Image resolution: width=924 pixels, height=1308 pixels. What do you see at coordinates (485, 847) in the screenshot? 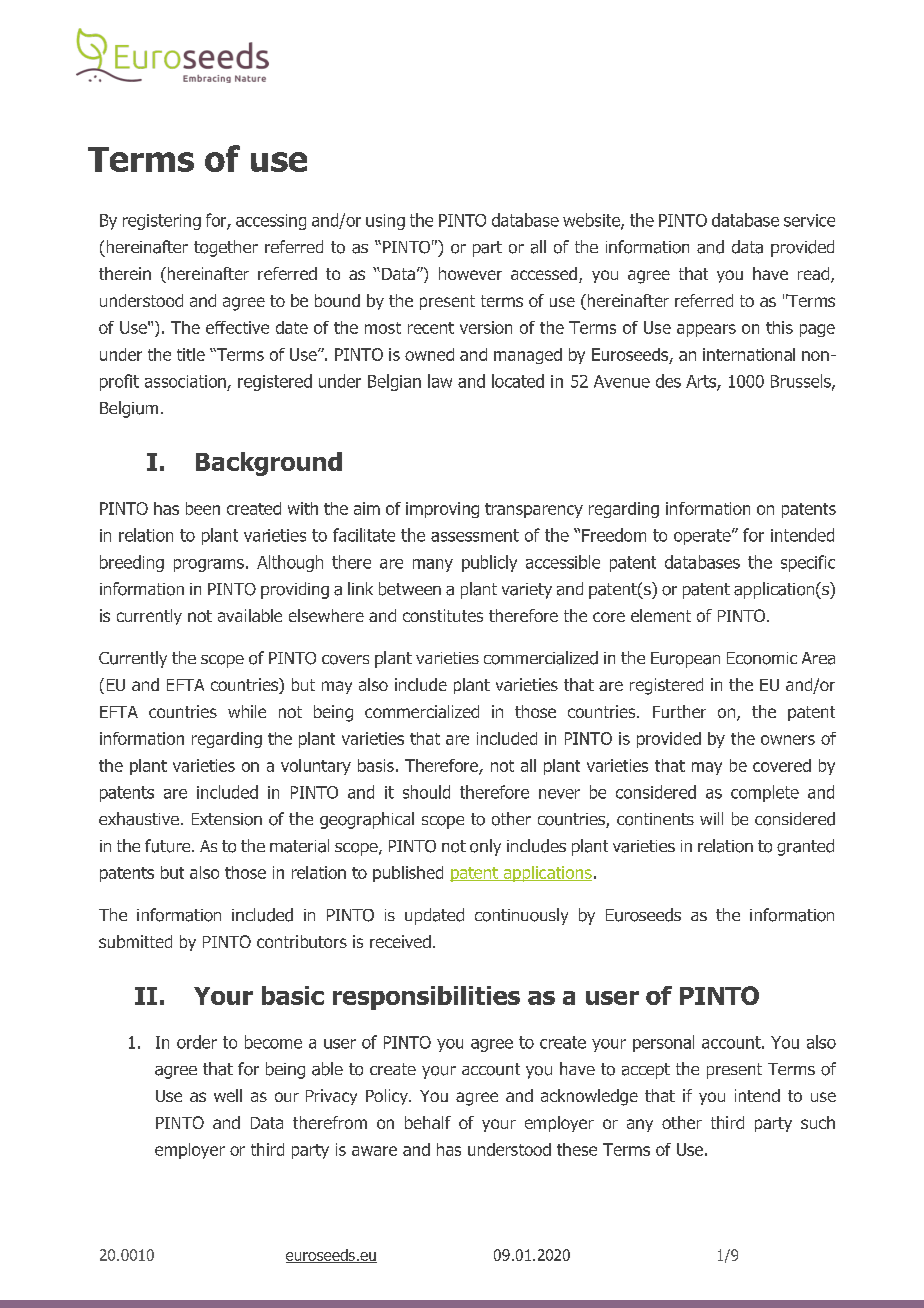
I see `only` at bounding box center [485, 847].
